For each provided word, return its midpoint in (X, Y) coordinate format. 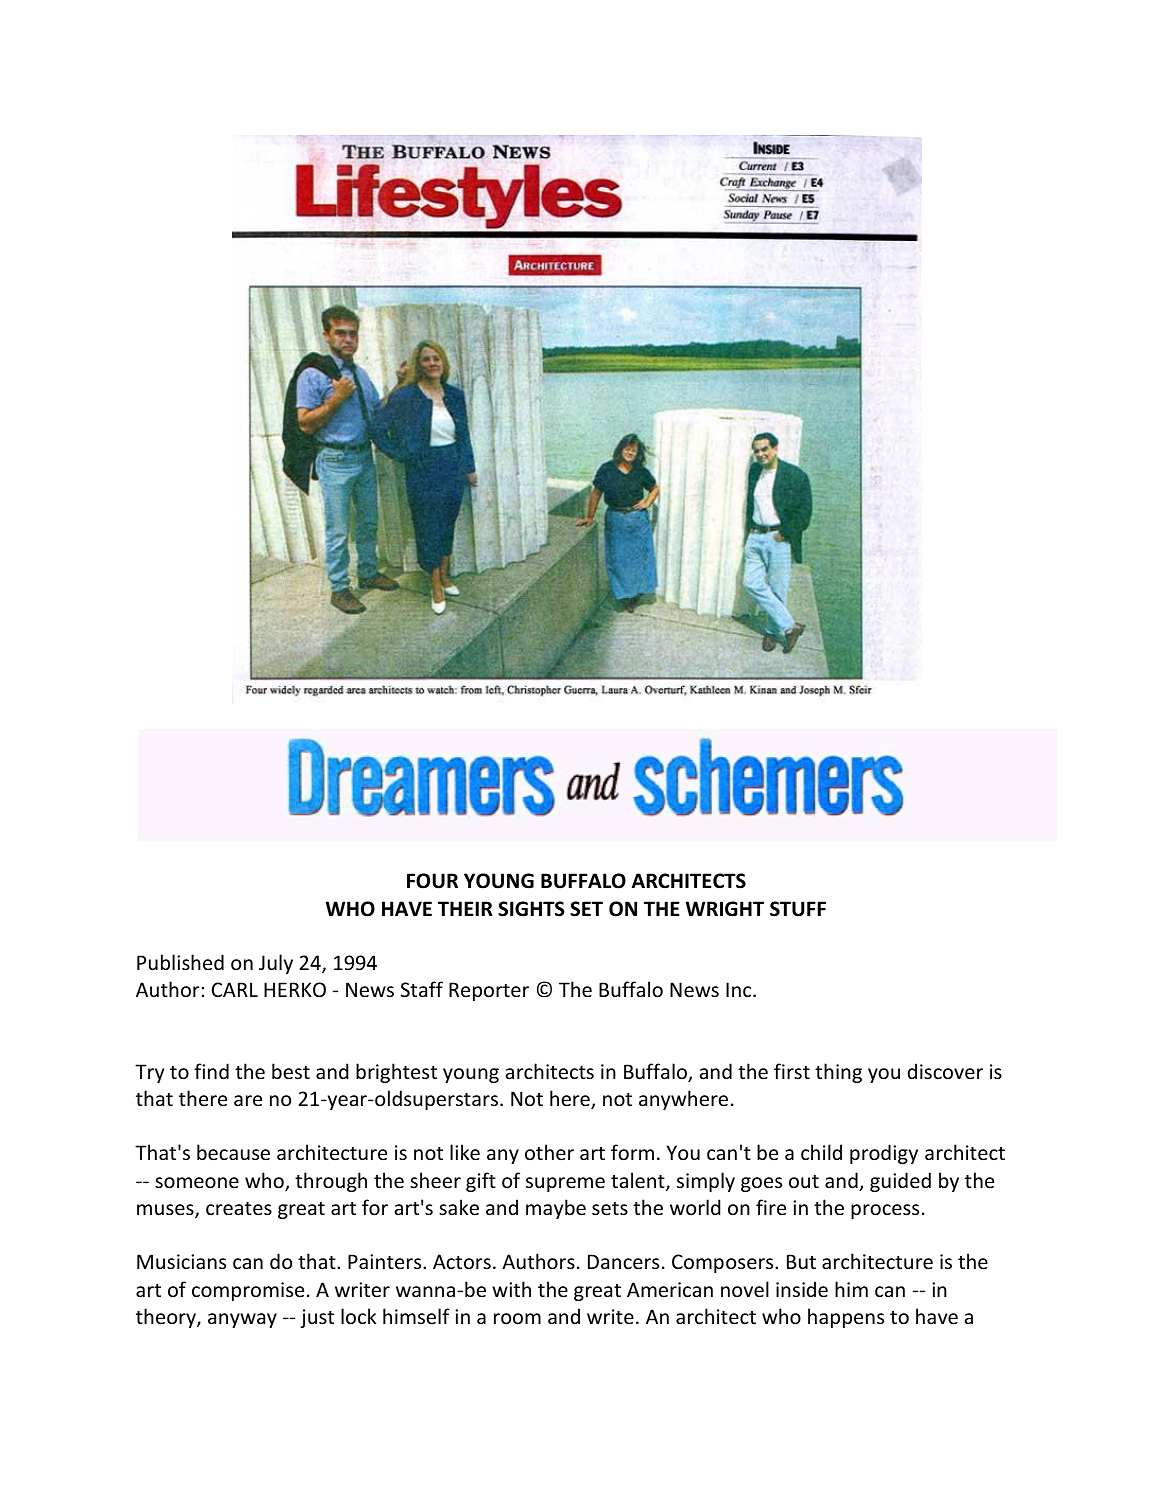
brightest (396, 1073)
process (885, 1211)
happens (846, 1318)
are (248, 1100)
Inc (740, 990)
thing (838, 1073)
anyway (242, 1320)
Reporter (489, 991)
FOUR (432, 881)
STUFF (798, 909)
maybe (556, 1209)
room (517, 1318)
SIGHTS (531, 909)
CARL (235, 989)
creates (239, 1209)
